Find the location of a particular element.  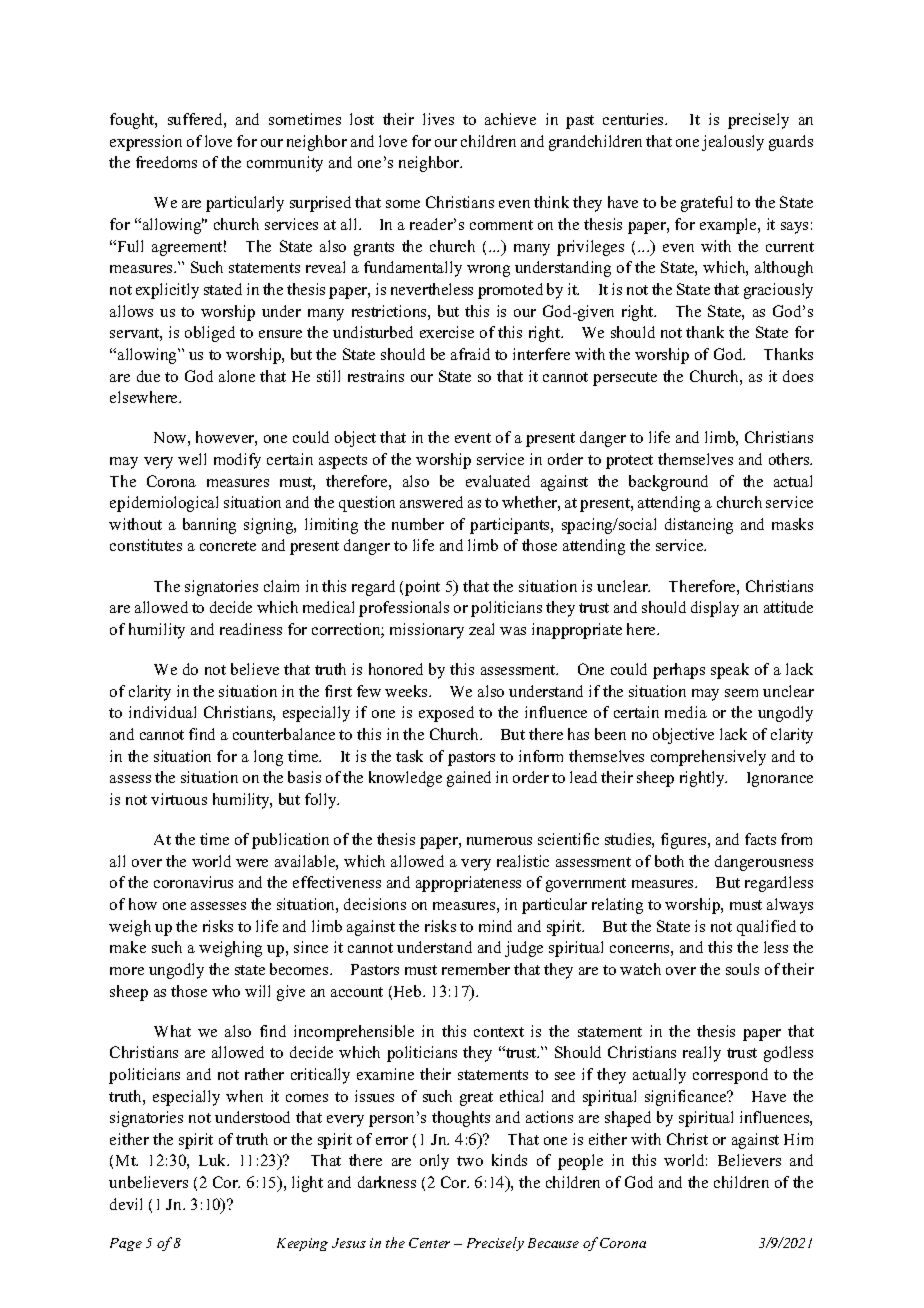

Luk is located at coordinates (214, 1160).
